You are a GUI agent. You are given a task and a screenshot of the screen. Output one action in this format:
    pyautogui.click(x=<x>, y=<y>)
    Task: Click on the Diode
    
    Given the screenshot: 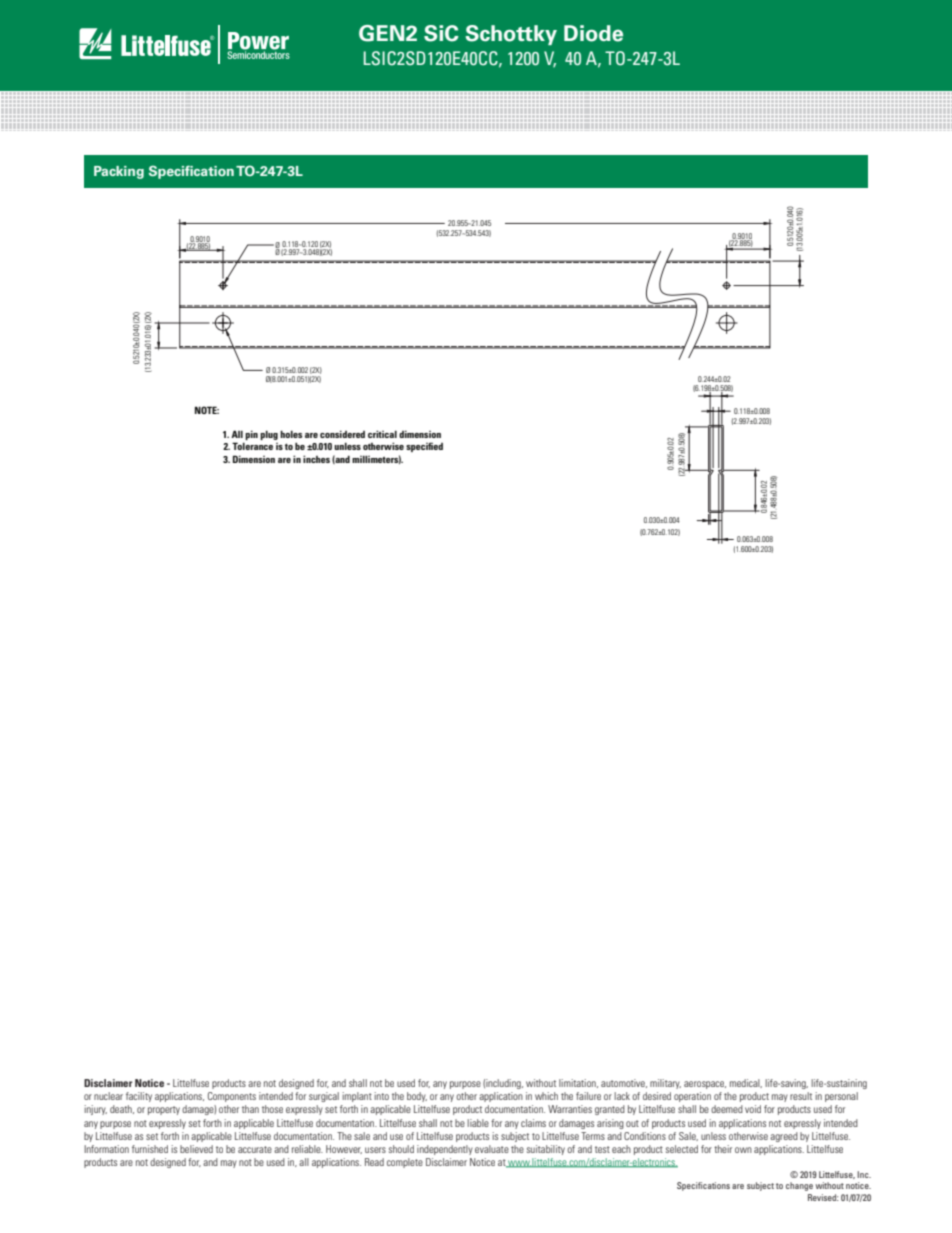 What is the action you would take?
    pyautogui.click(x=593, y=33)
